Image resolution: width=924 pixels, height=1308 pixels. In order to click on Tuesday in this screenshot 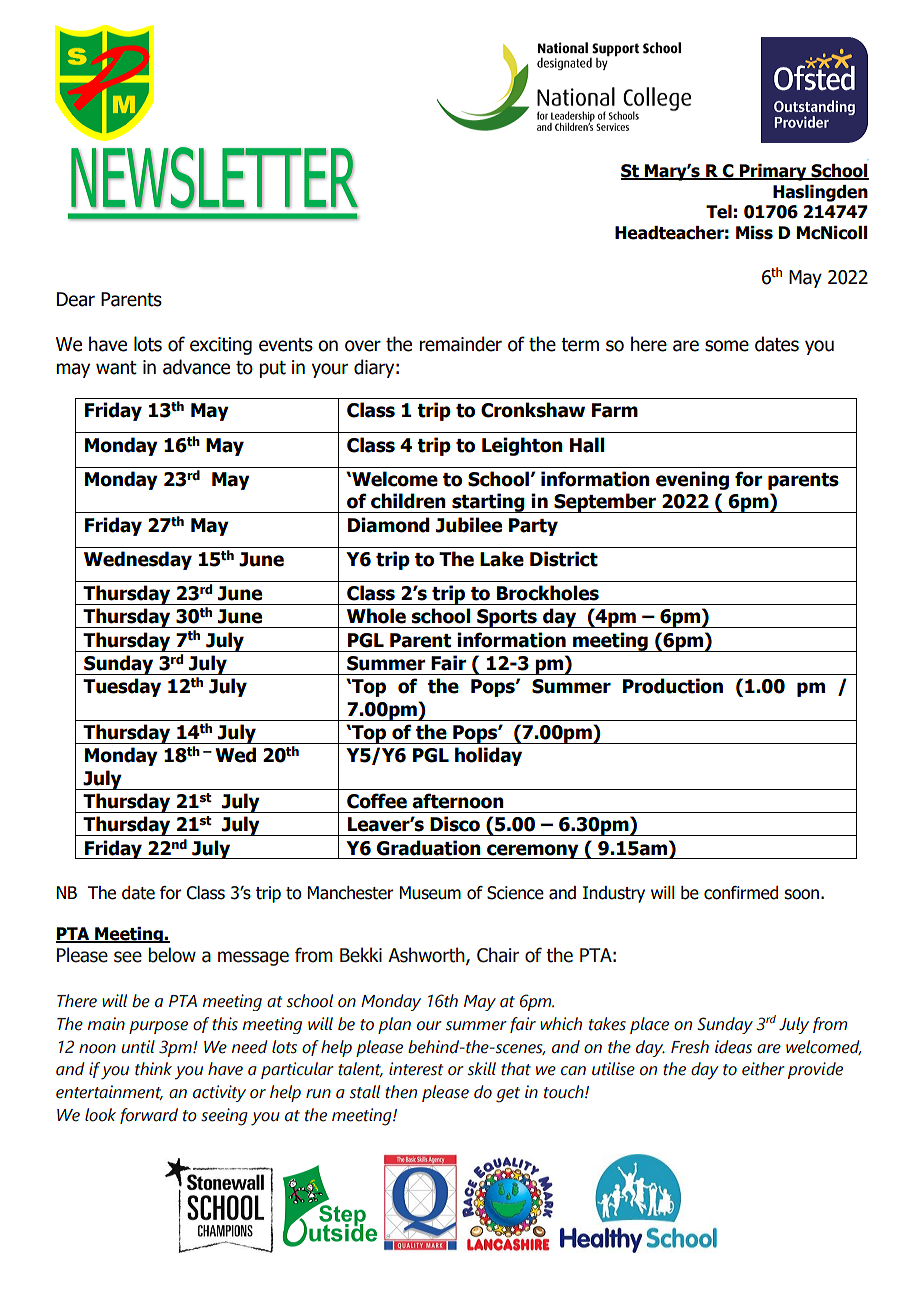, I will do `click(122, 687)`.
